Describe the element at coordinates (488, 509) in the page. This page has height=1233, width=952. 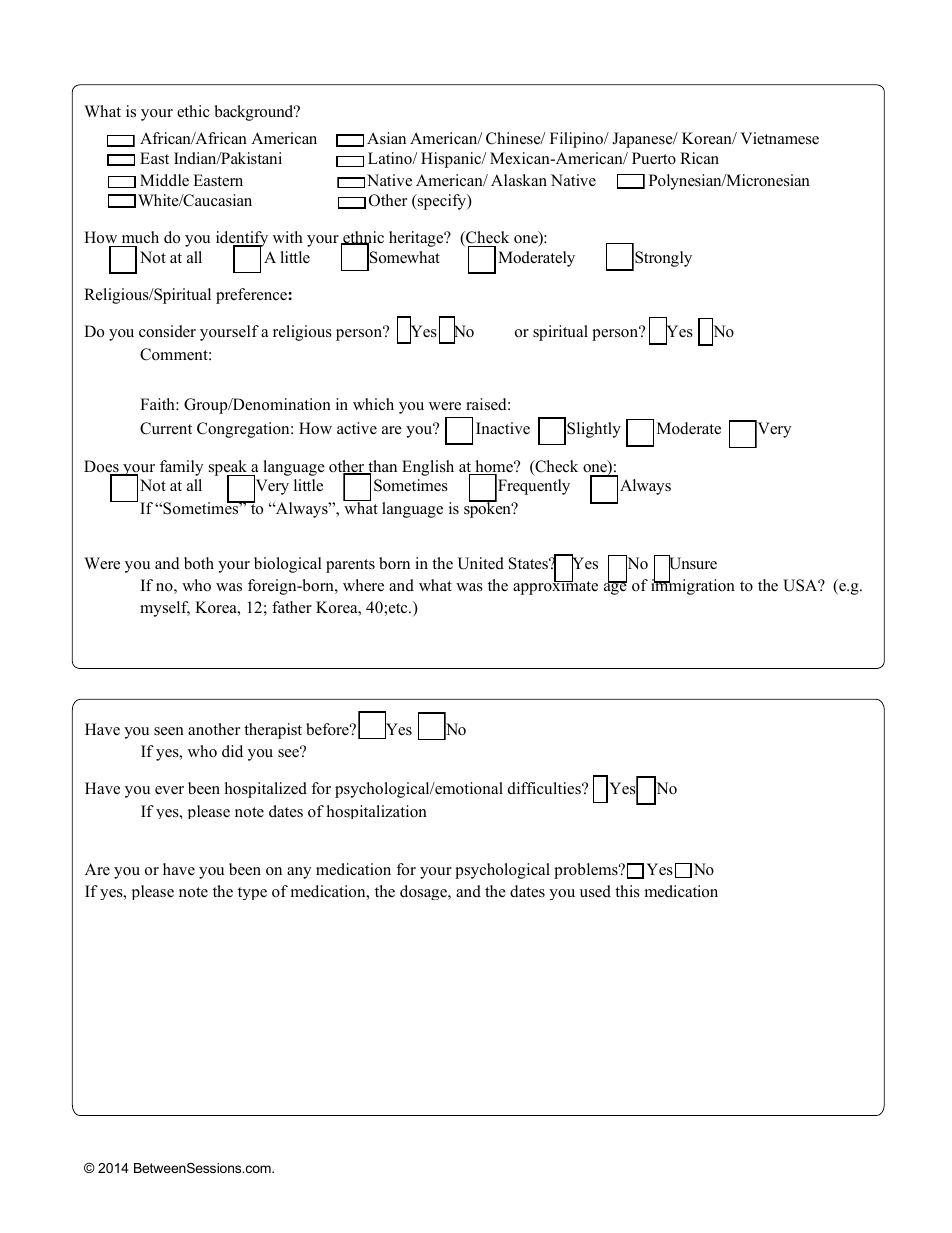
I see `spoken` at that location.
